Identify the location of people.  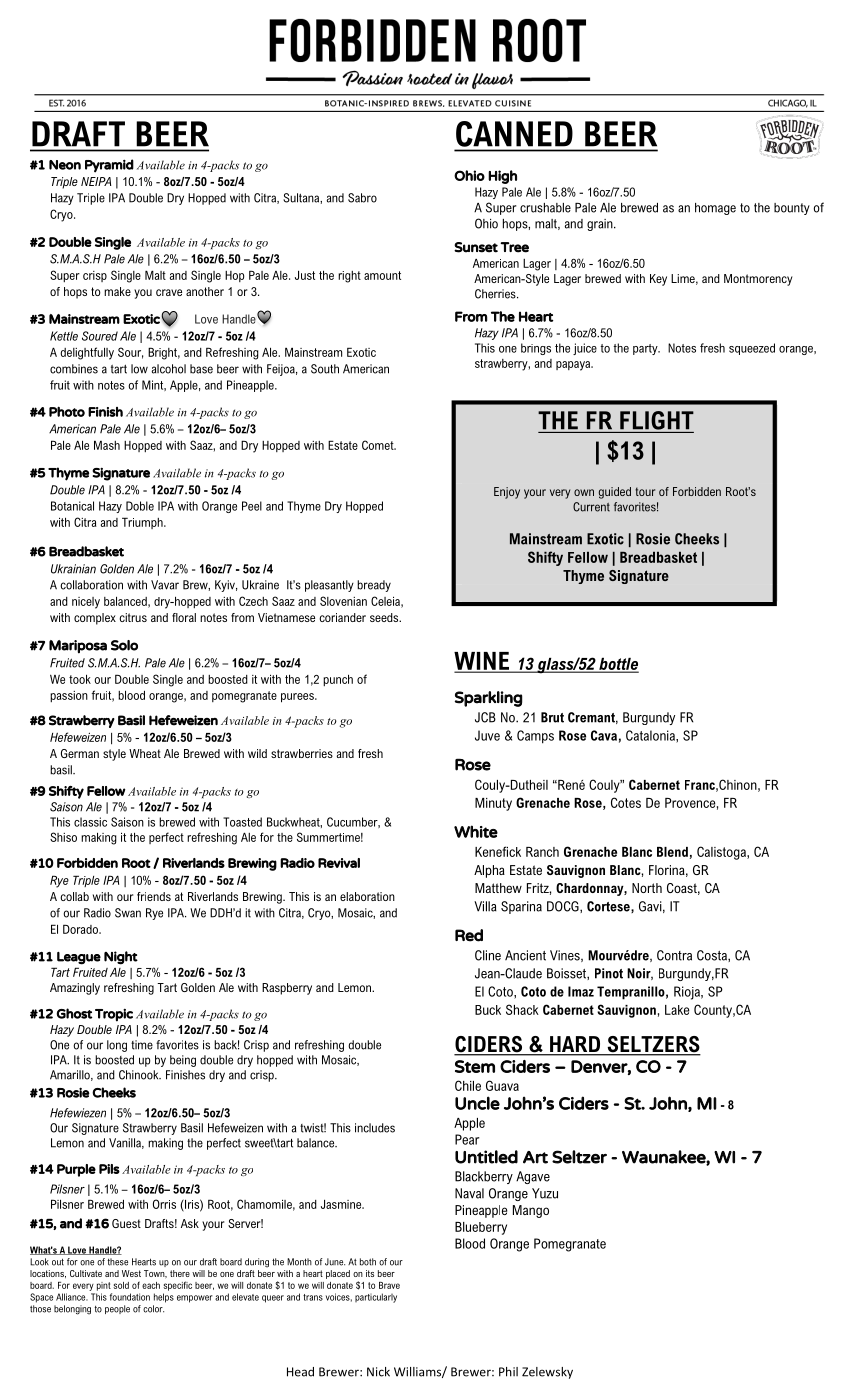
(117, 1309).
